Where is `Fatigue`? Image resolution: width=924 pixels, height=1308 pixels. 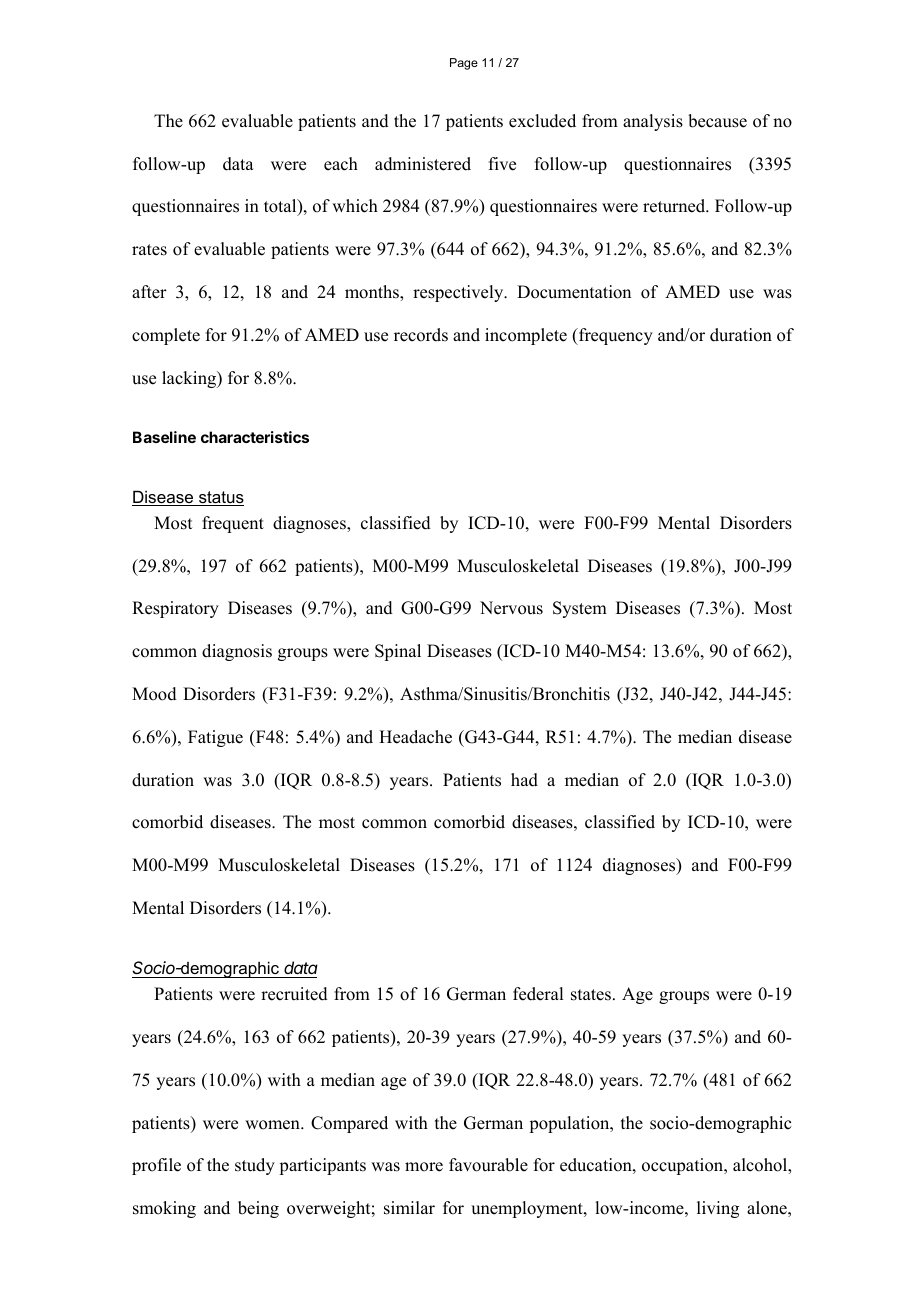
Fatigue is located at coordinates (215, 738).
